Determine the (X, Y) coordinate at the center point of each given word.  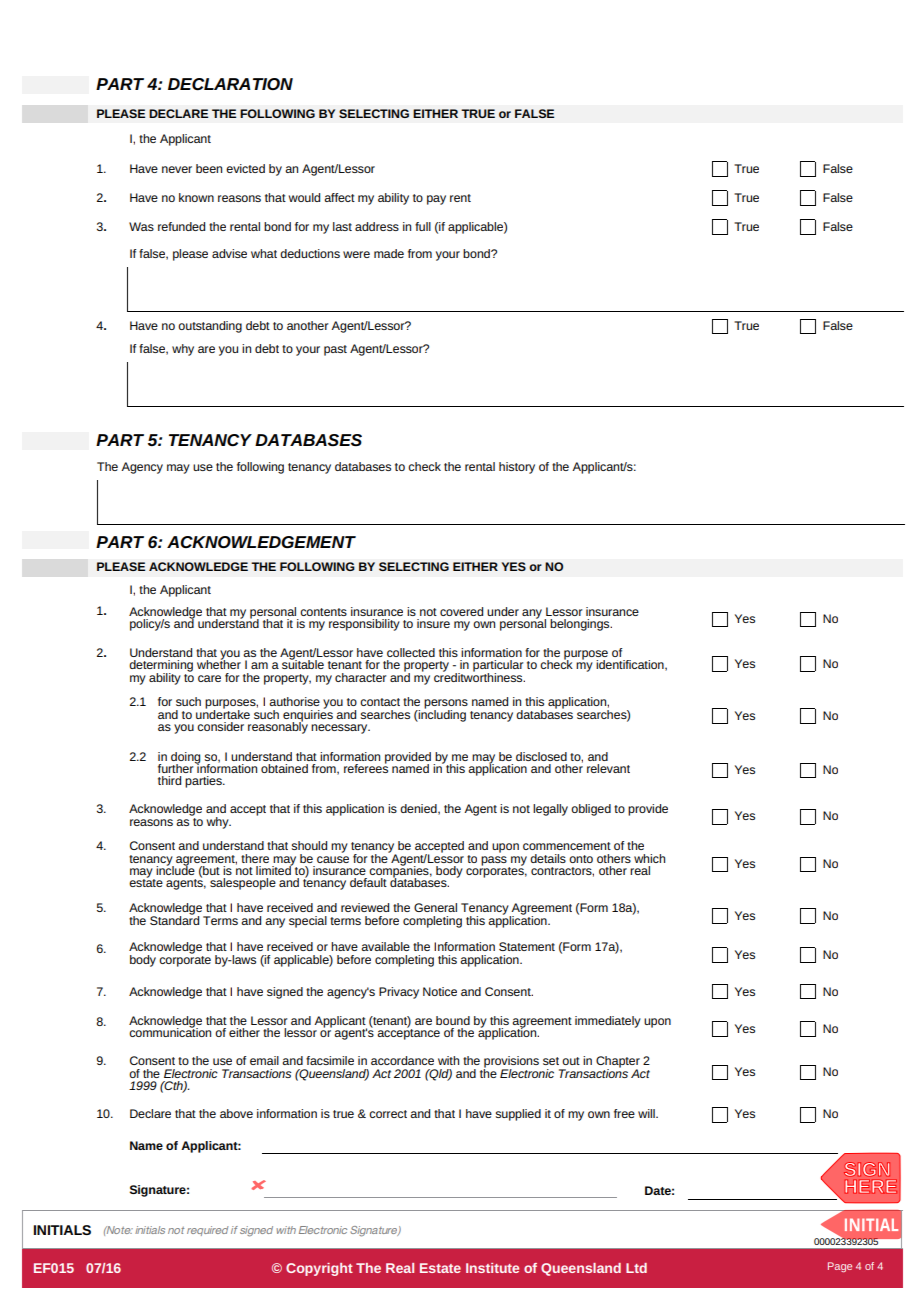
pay (436, 200)
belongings (581, 625)
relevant (608, 768)
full (423, 226)
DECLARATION (230, 84)
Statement (527, 946)
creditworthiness (479, 676)
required (208, 1231)
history (517, 468)
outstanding (210, 327)
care (209, 678)
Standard (174, 919)
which (649, 858)
